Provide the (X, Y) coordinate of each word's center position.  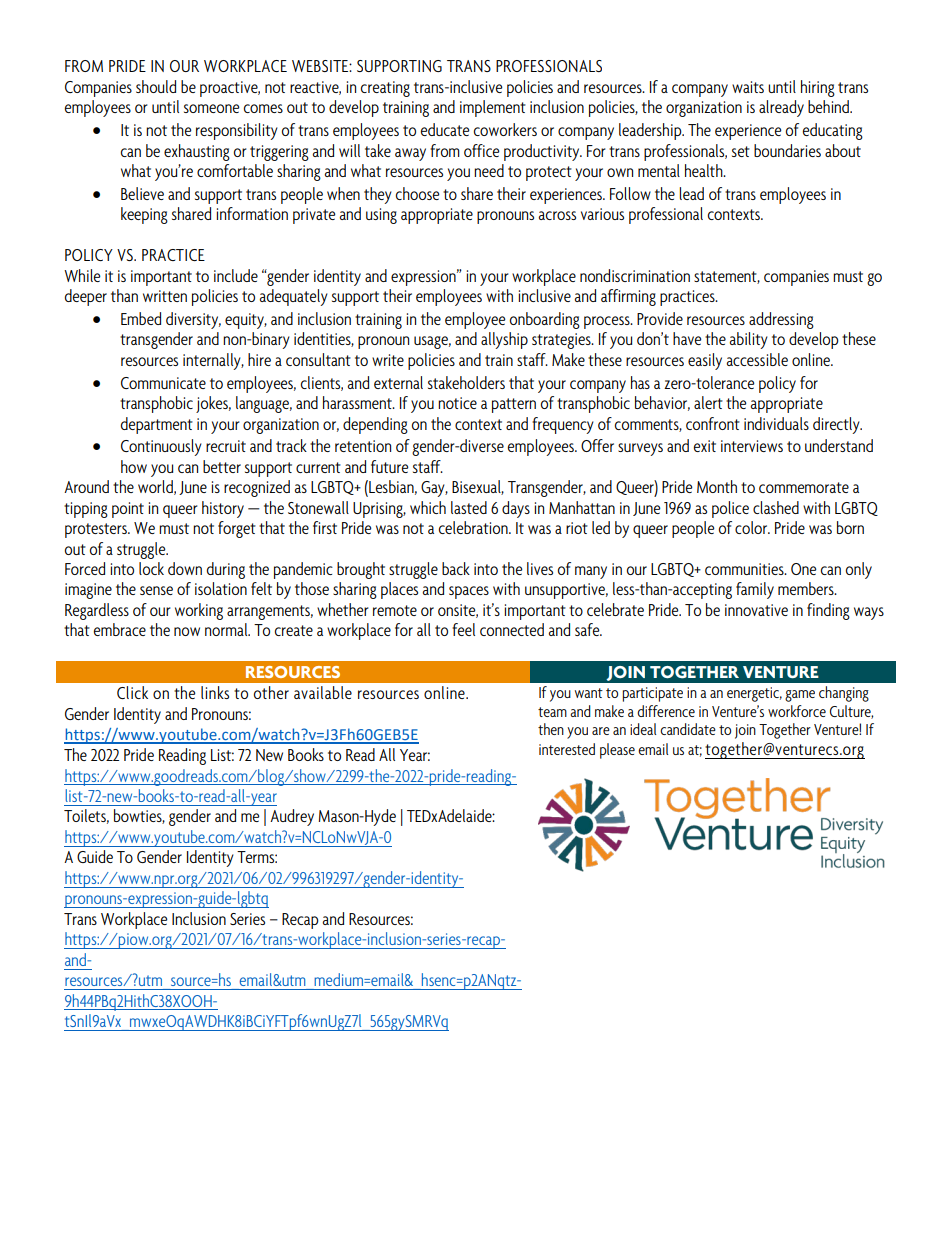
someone (212, 108)
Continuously (161, 447)
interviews (752, 446)
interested (567, 749)
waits (748, 87)
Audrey (292, 817)
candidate (688, 729)
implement (493, 108)
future (390, 466)
